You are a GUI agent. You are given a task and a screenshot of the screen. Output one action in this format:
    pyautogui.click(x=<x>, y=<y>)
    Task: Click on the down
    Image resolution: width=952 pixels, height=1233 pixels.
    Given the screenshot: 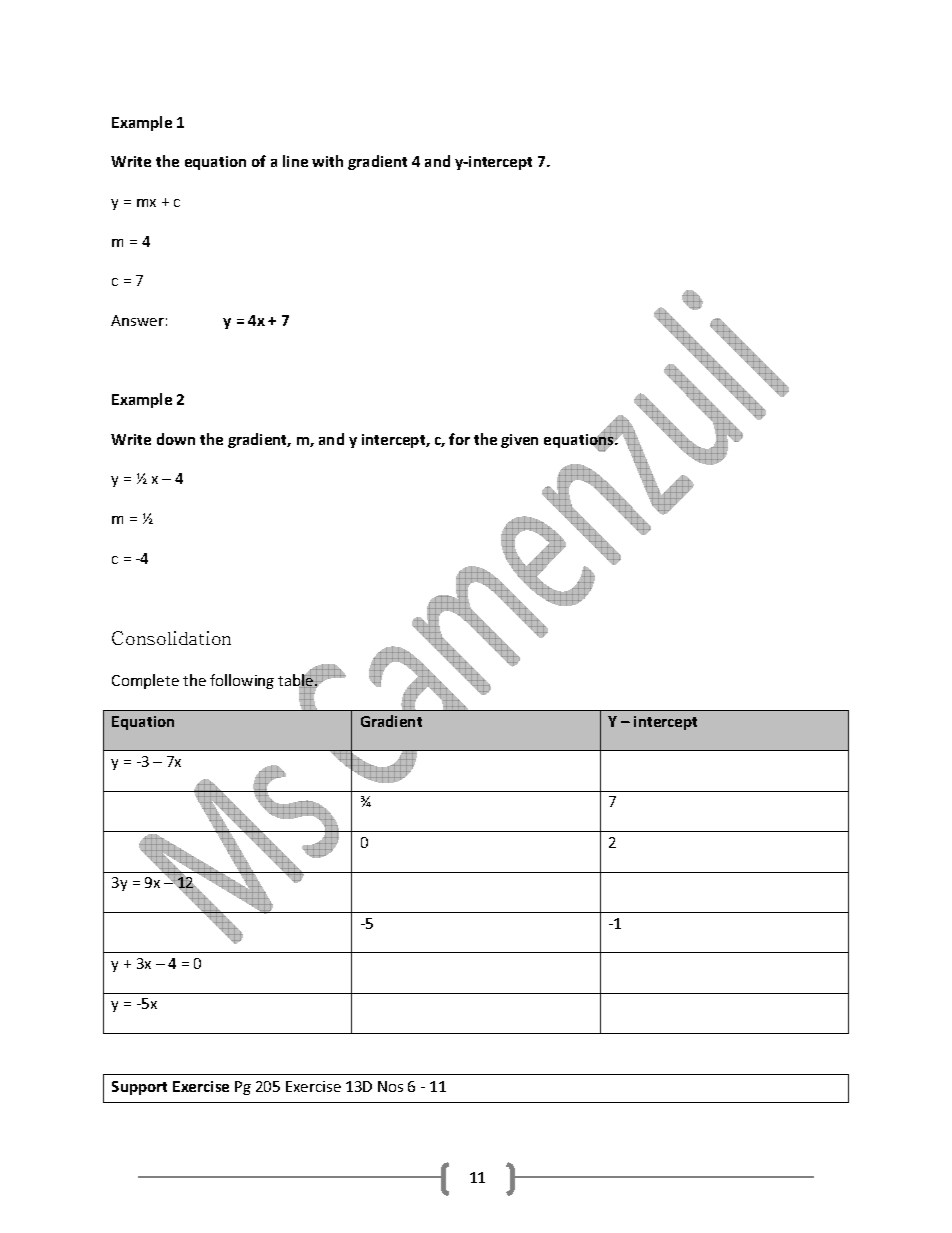 What is the action you would take?
    pyautogui.click(x=176, y=439)
